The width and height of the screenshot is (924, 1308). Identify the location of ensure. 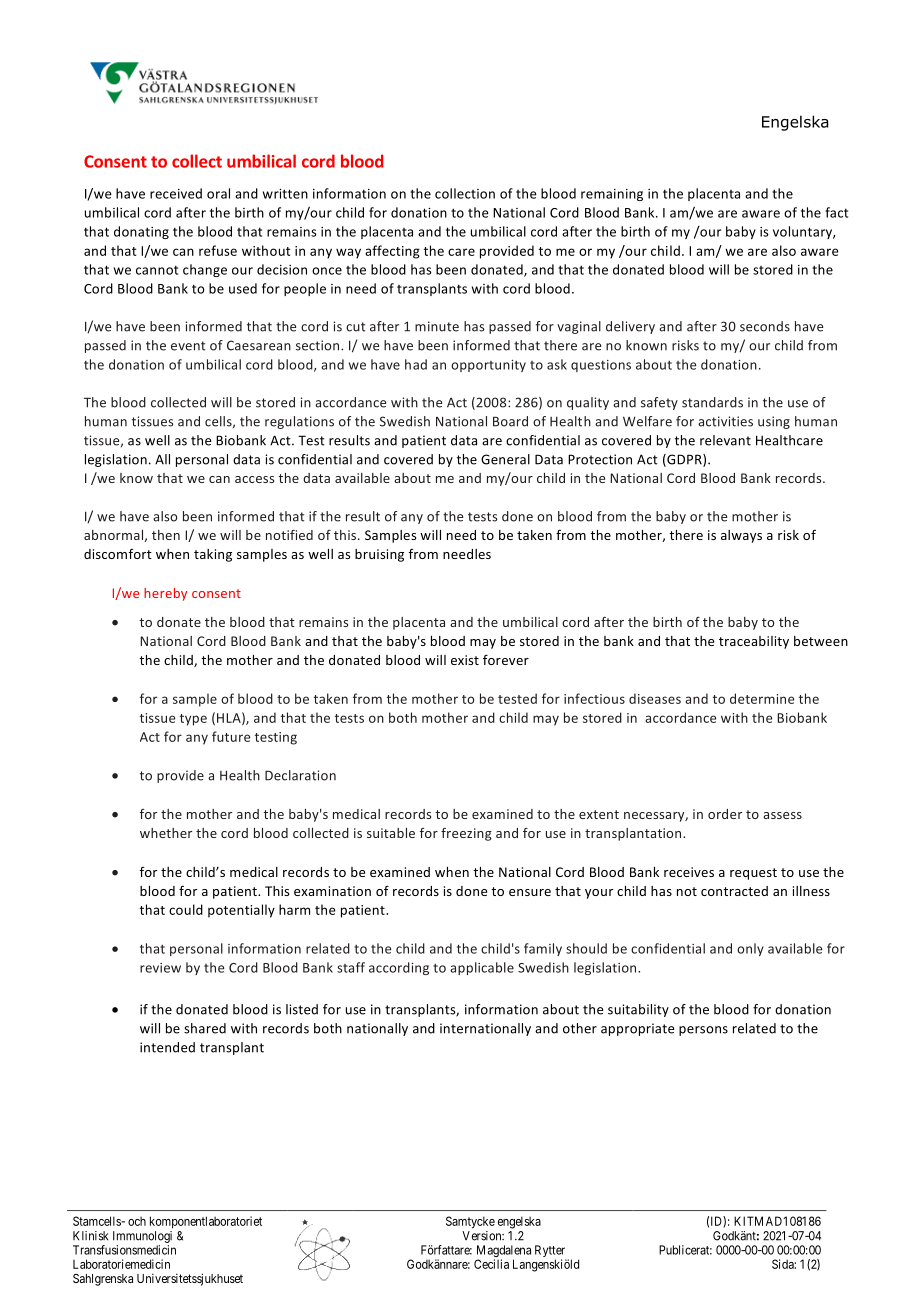
(530, 892).
